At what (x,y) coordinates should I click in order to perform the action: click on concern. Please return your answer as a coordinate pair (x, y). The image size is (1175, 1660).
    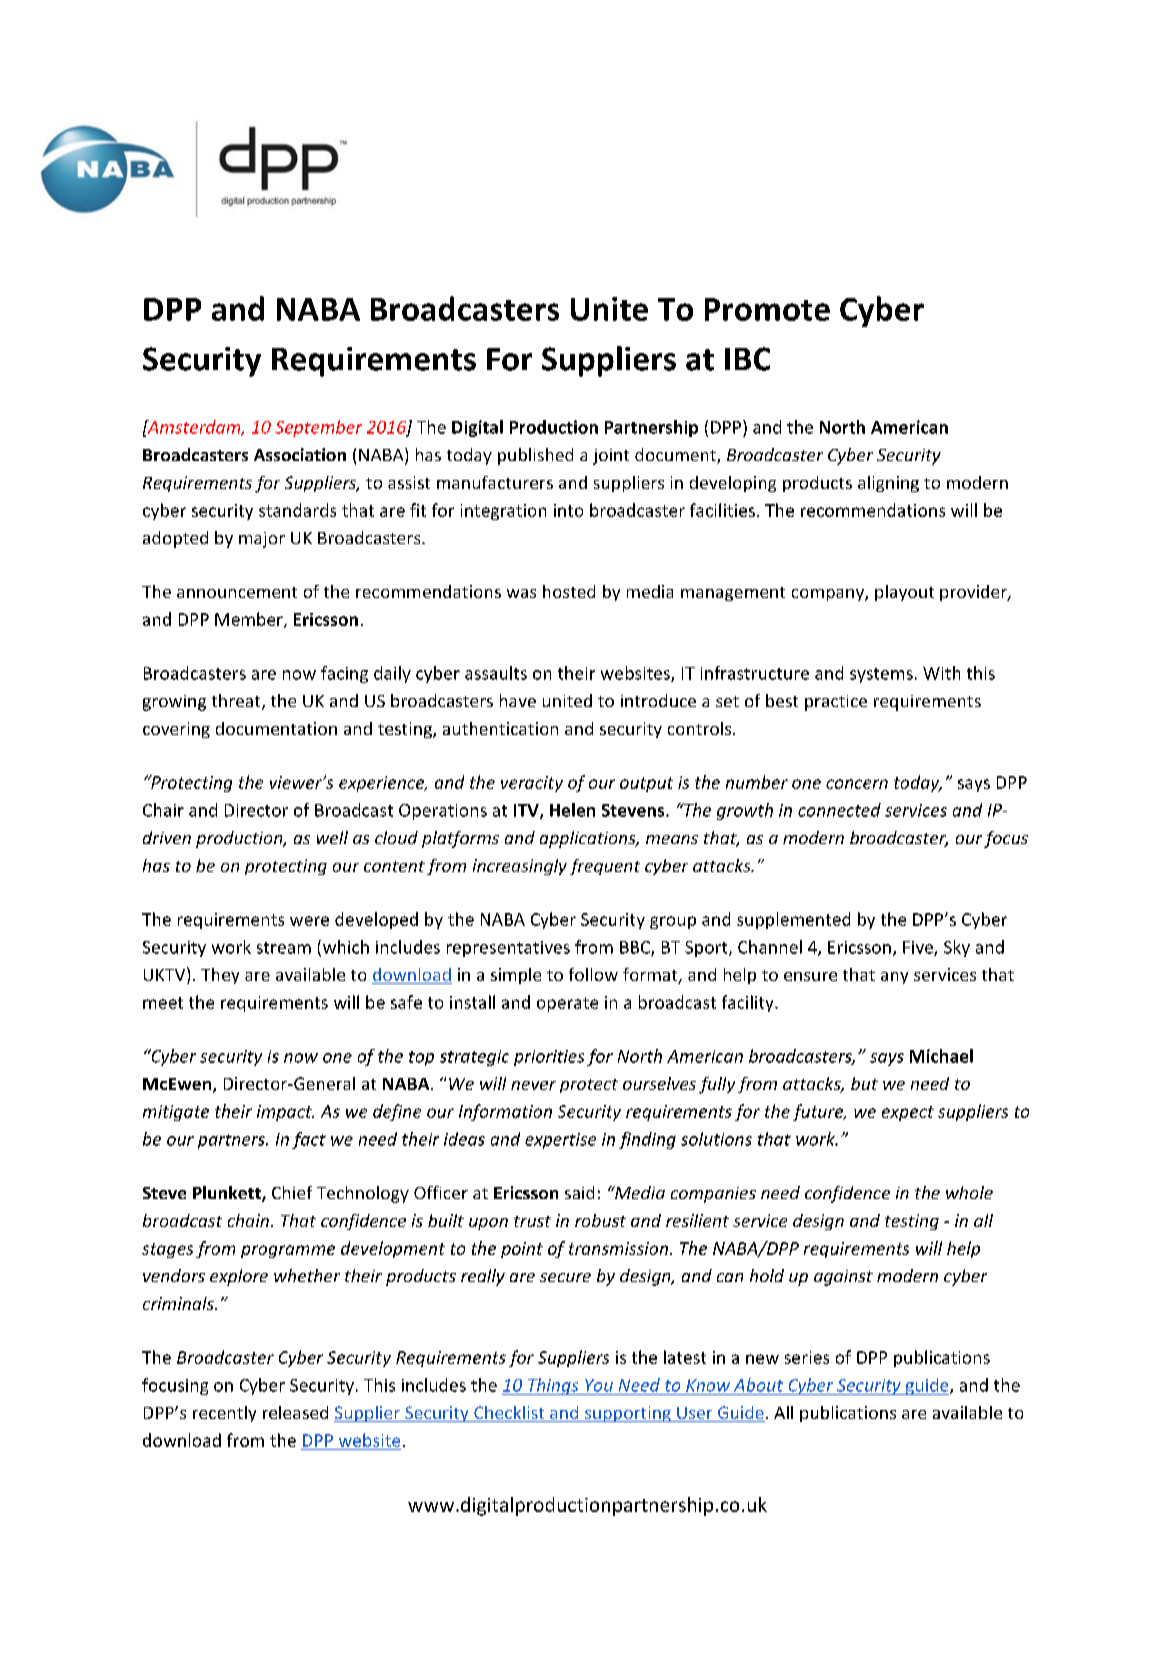
    Looking at the image, I should click on (857, 784).
